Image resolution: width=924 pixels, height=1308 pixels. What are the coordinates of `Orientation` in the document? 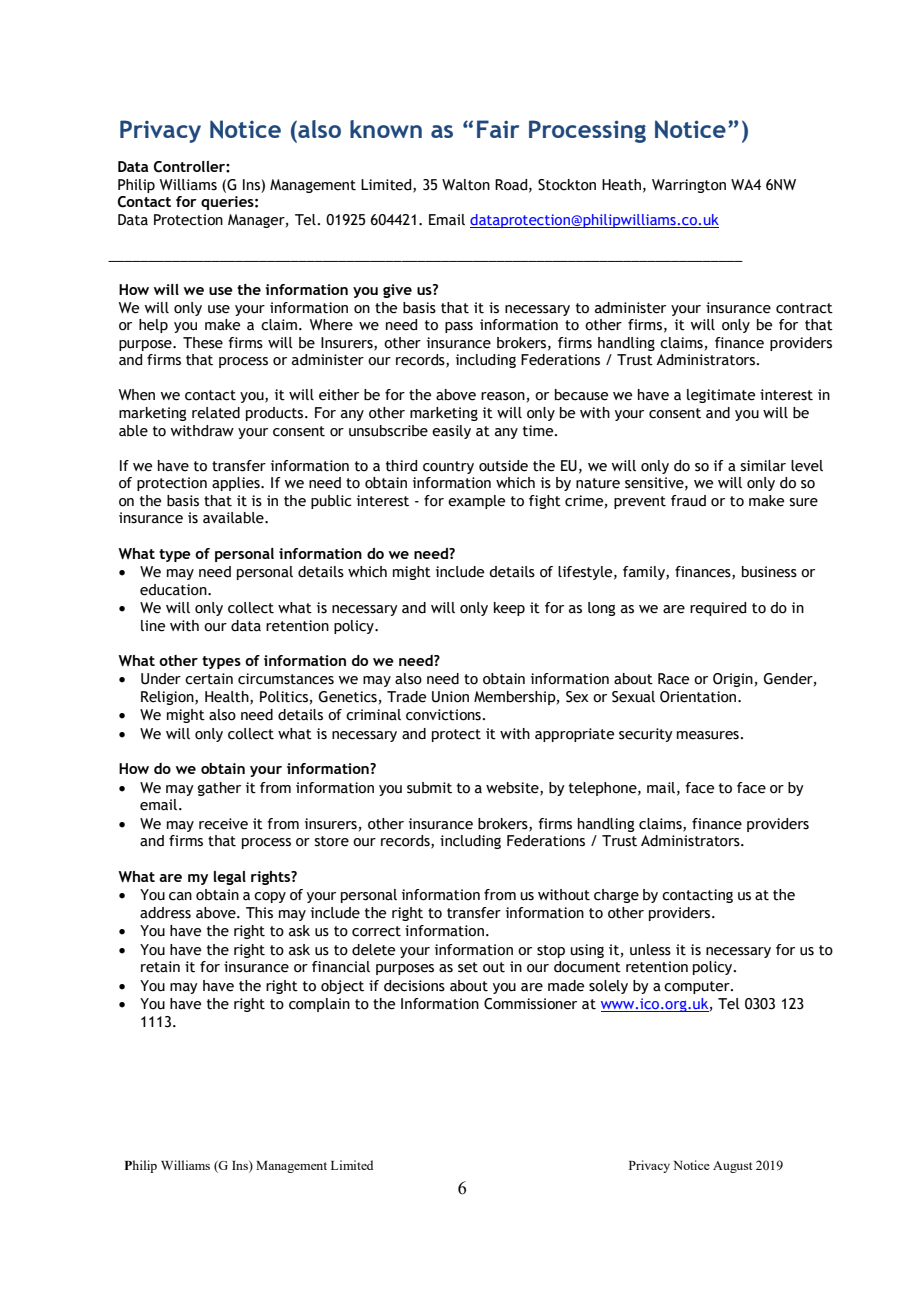 It's located at (699, 697).
